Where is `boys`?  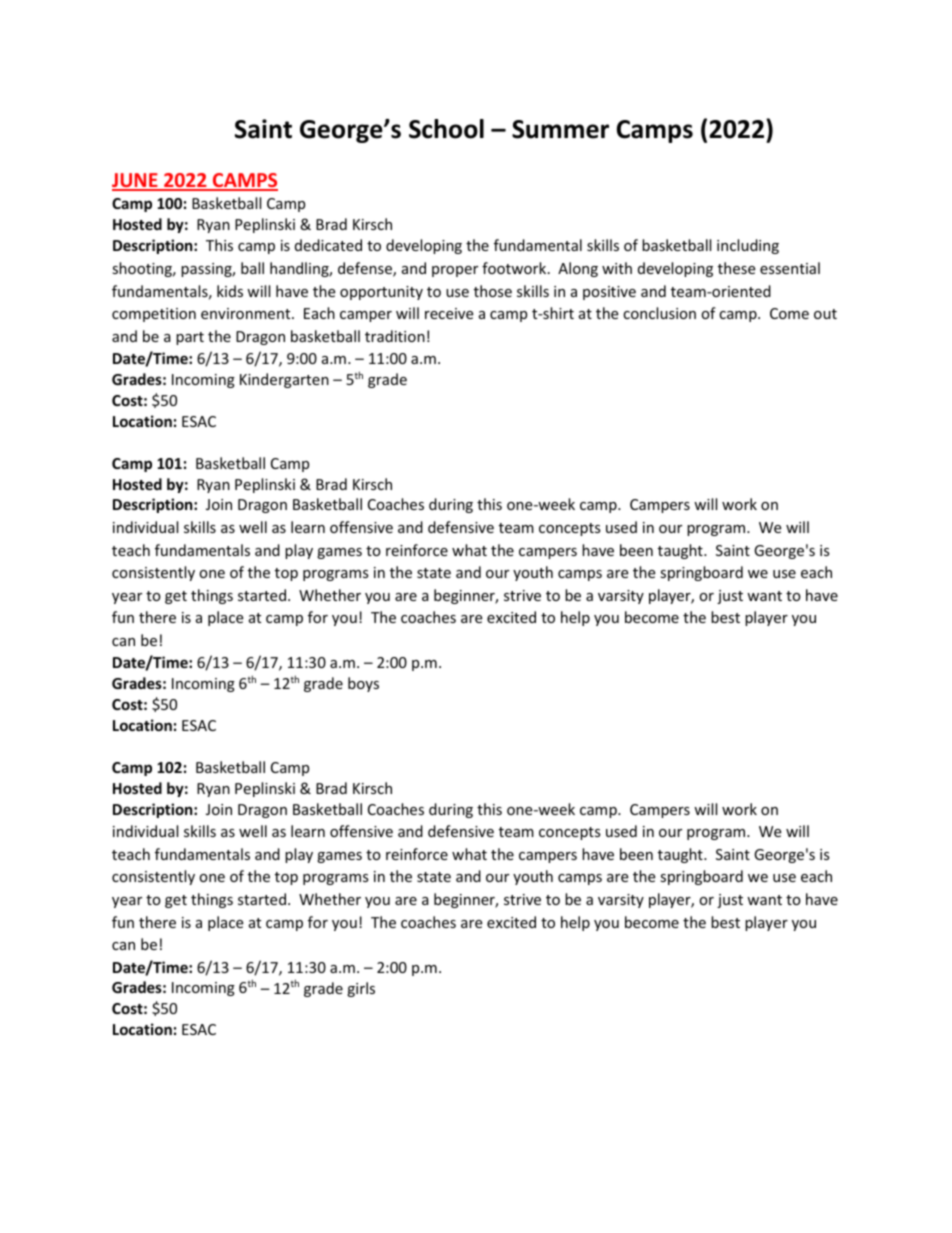 boys is located at coordinates (363, 684).
